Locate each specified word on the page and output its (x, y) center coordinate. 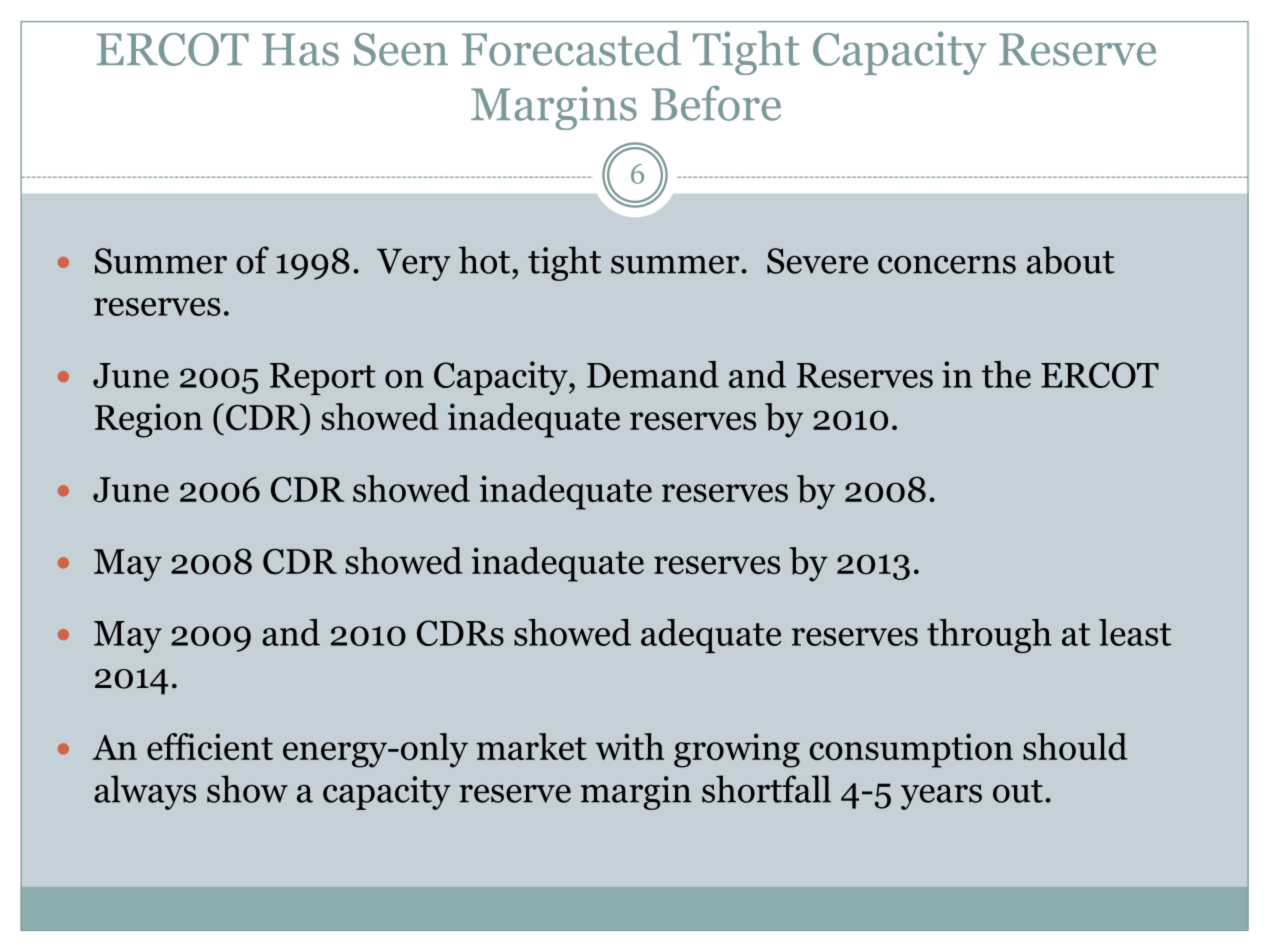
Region (149, 420)
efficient (210, 746)
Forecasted (571, 48)
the (1006, 374)
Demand (653, 374)
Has (300, 49)
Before (716, 103)
